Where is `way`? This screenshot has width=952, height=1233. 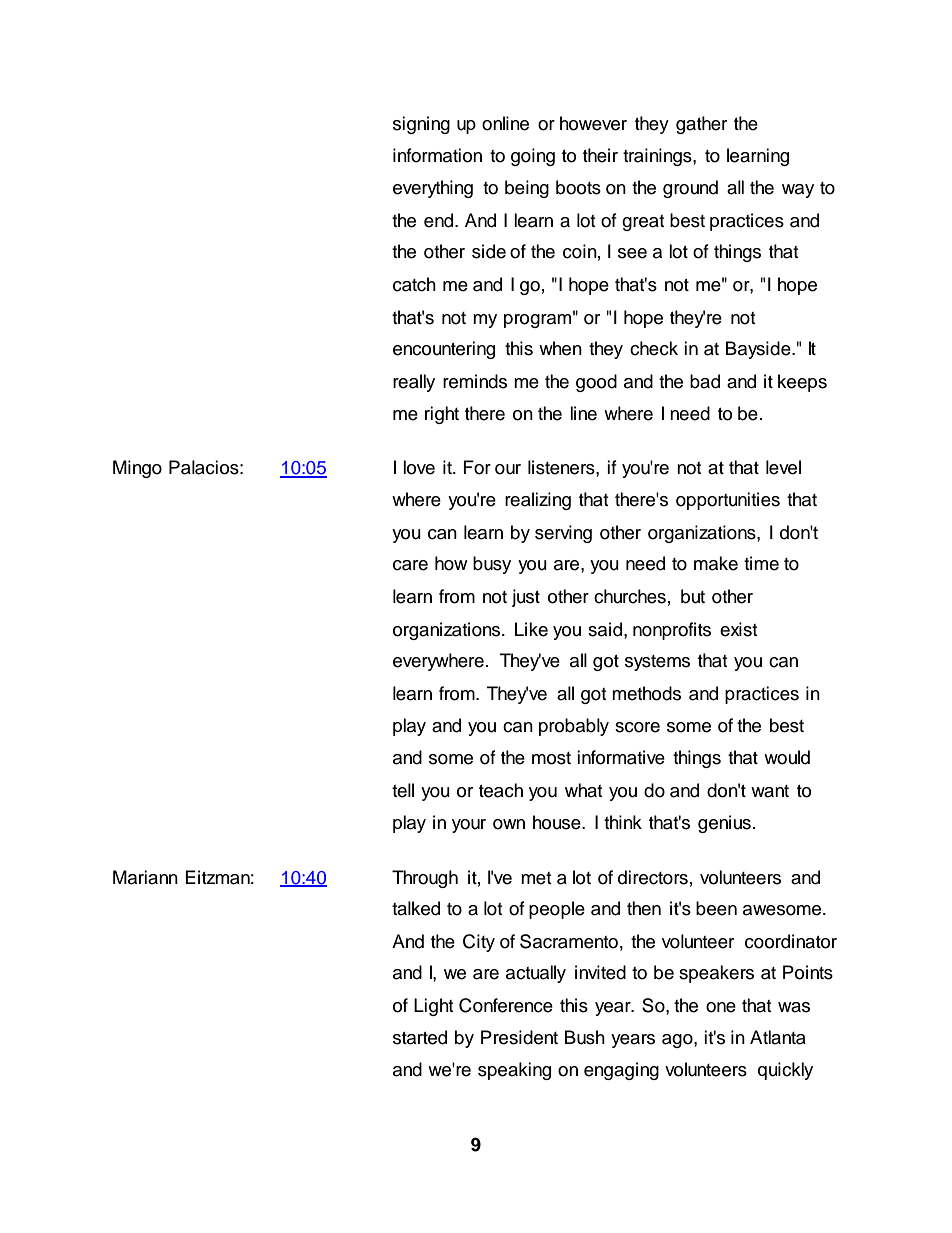 way is located at coordinates (798, 191).
